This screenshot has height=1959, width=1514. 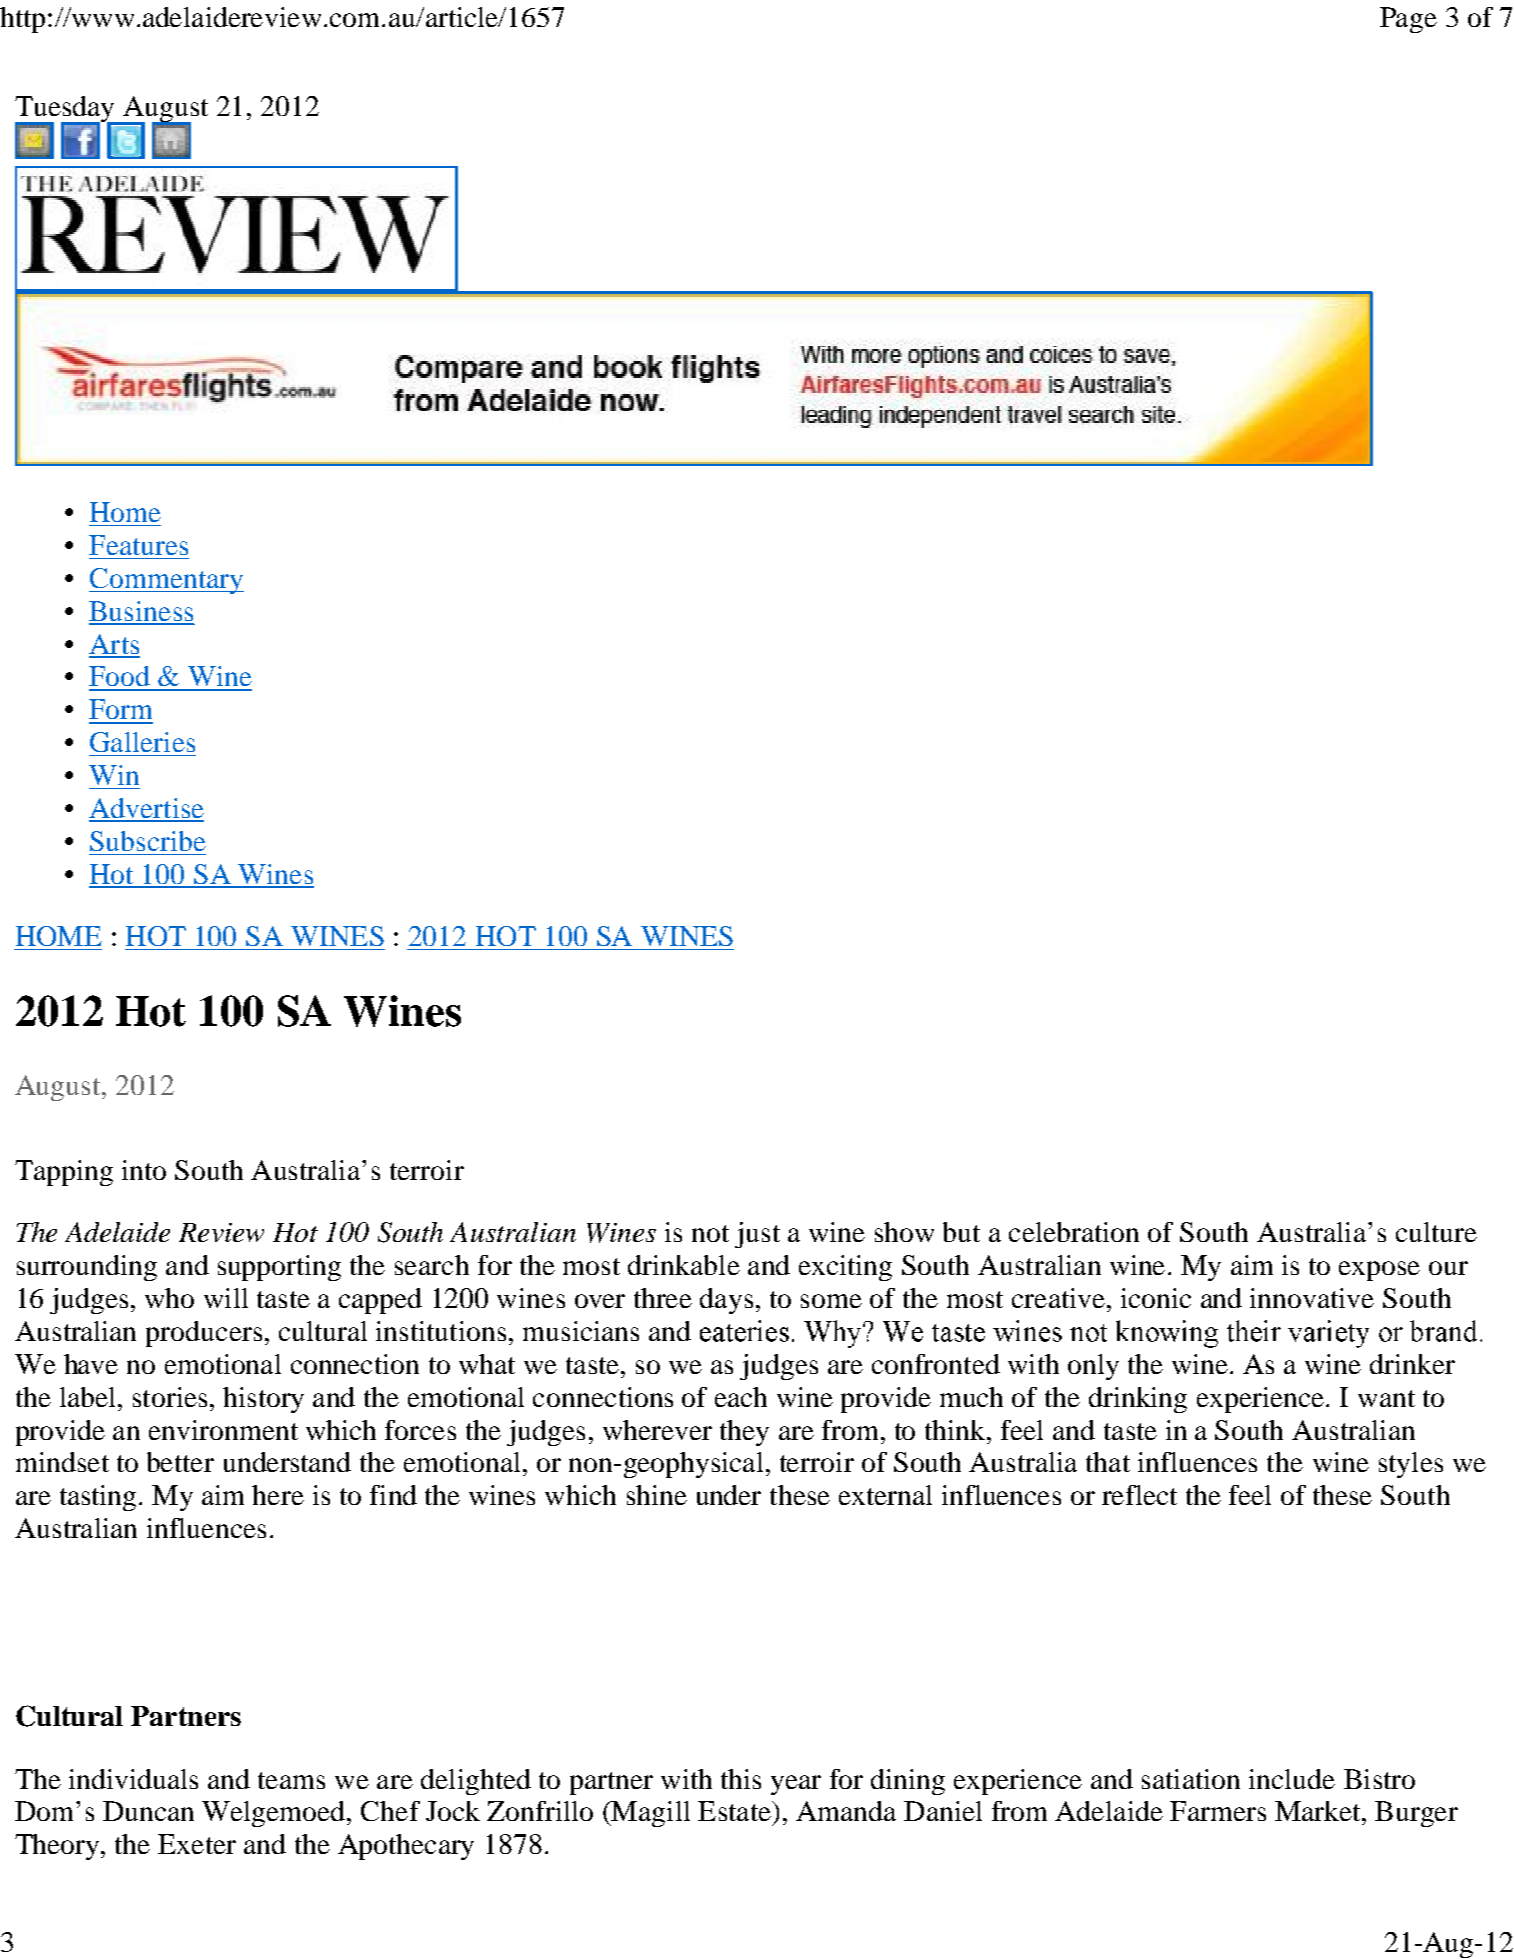 What do you see at coordinates (223, 1430) in the screenshot?
I see `environment` at bounding box center [223, 1430].
